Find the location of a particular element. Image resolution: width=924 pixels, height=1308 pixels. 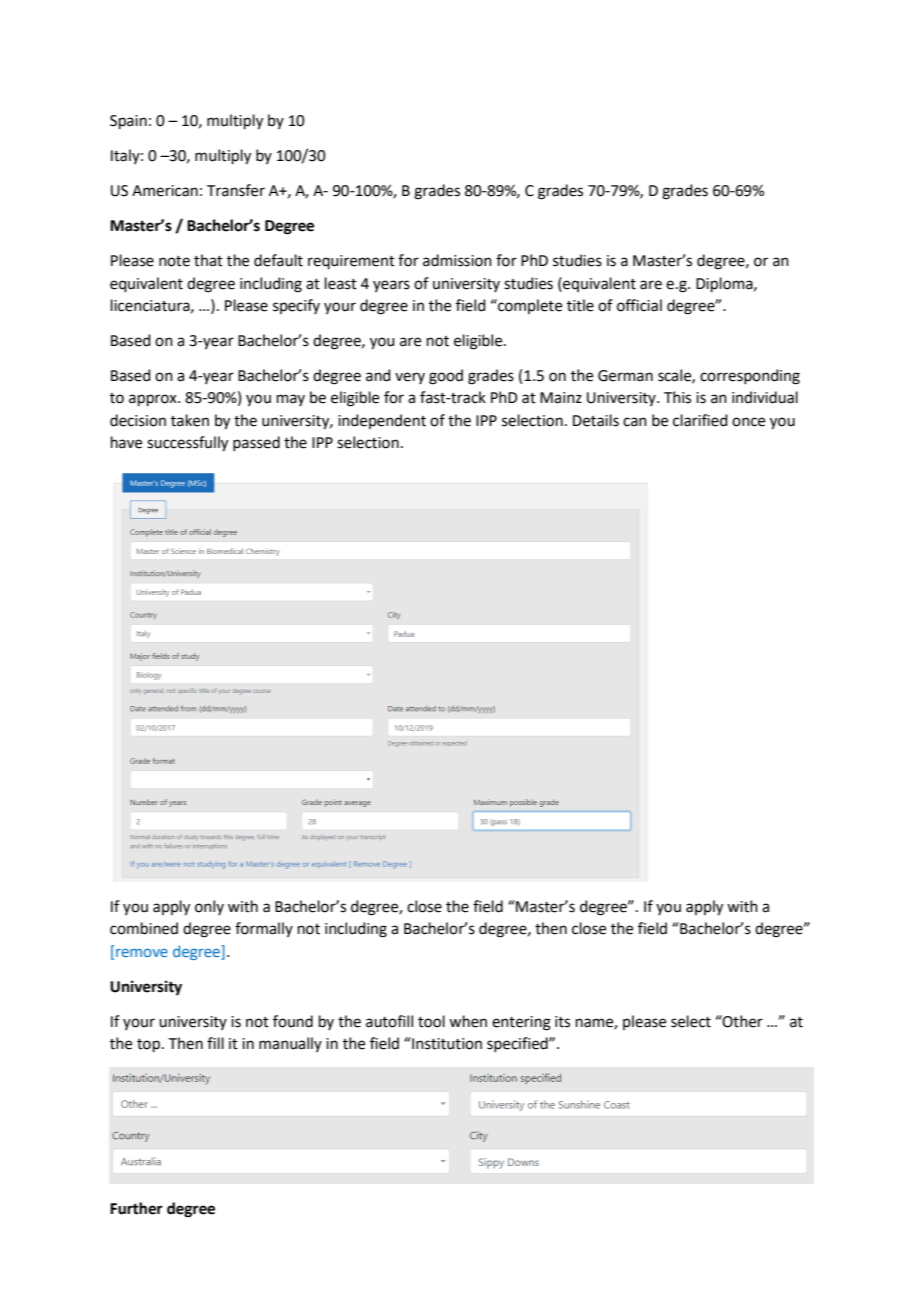

its is located at coordinates (562, 1022).
